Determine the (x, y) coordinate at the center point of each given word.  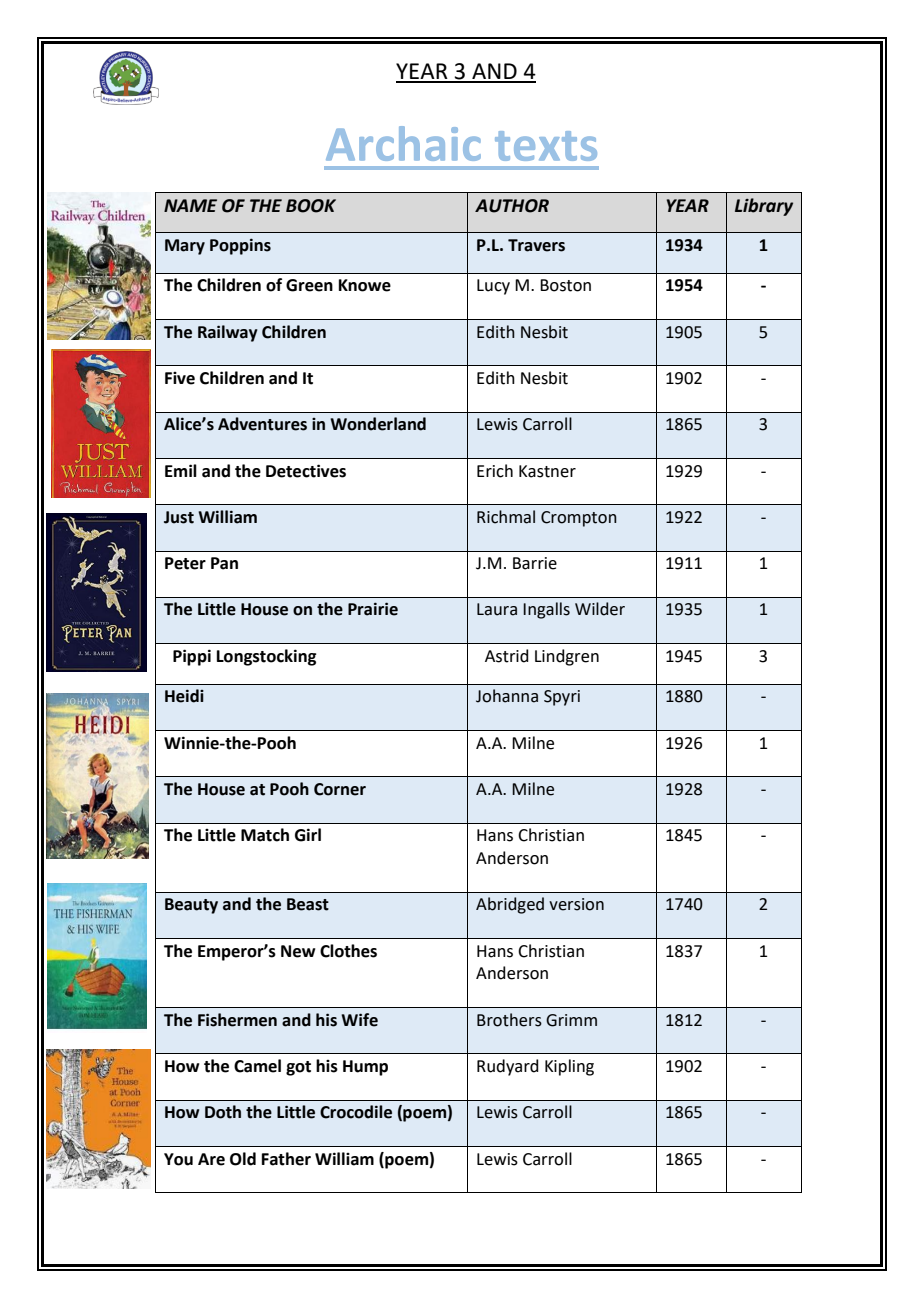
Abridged (510, 905)
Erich (495, 471)
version (576, 904)
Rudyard (508, 1067)
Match (265, 835)
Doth (223, 1112)
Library (764, 207)
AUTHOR (512, 206)
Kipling (569, 1067)
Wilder (600, 609)
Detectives (306, 471)
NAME (190, 205)
